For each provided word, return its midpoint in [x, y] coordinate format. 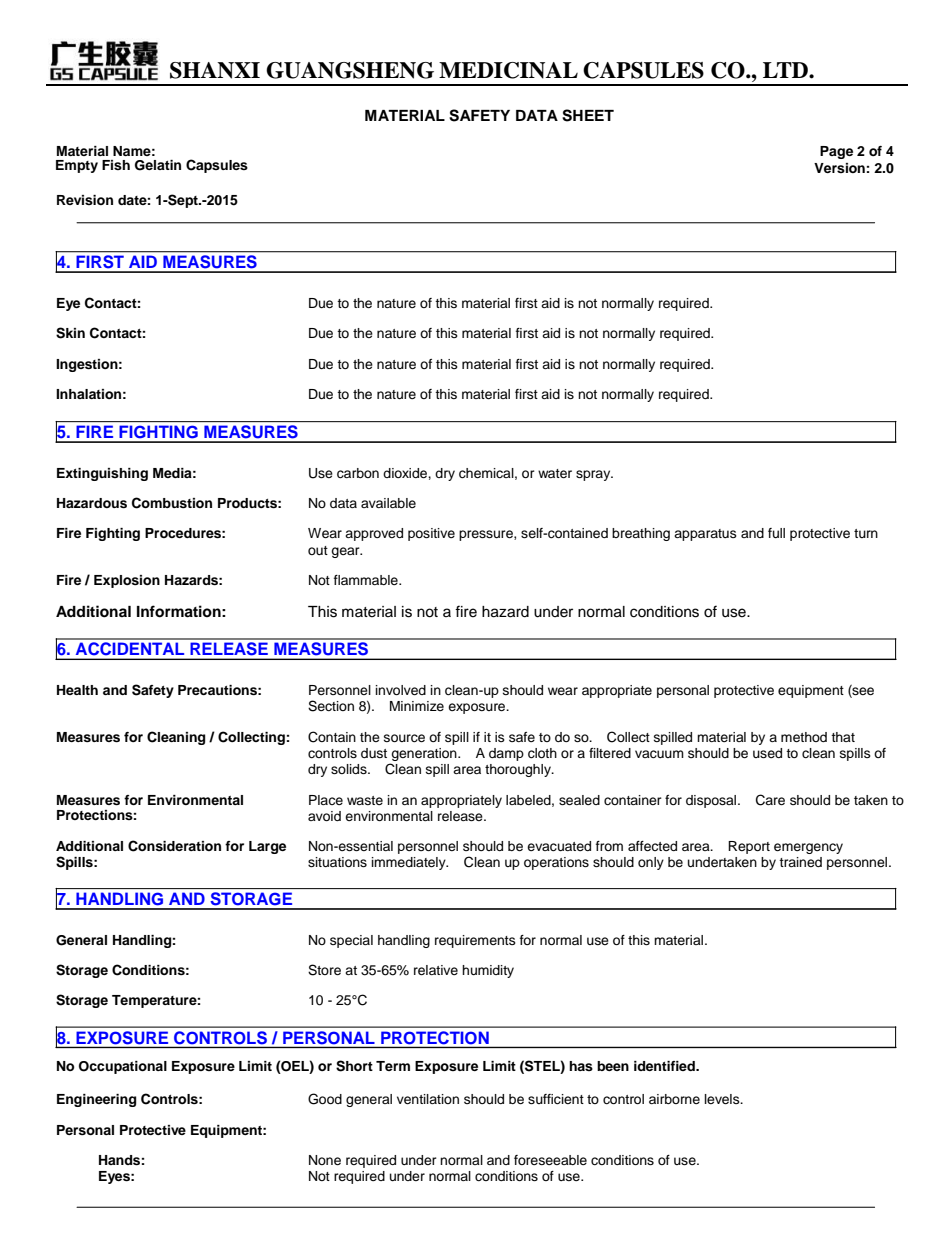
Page [836, 152]
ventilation [428, 1099]
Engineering [96, 1100]
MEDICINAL [508, 70]
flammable [367, 580]
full [776, 533]
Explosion [127, 581]
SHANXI [215, 70]
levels [723, 1099]
